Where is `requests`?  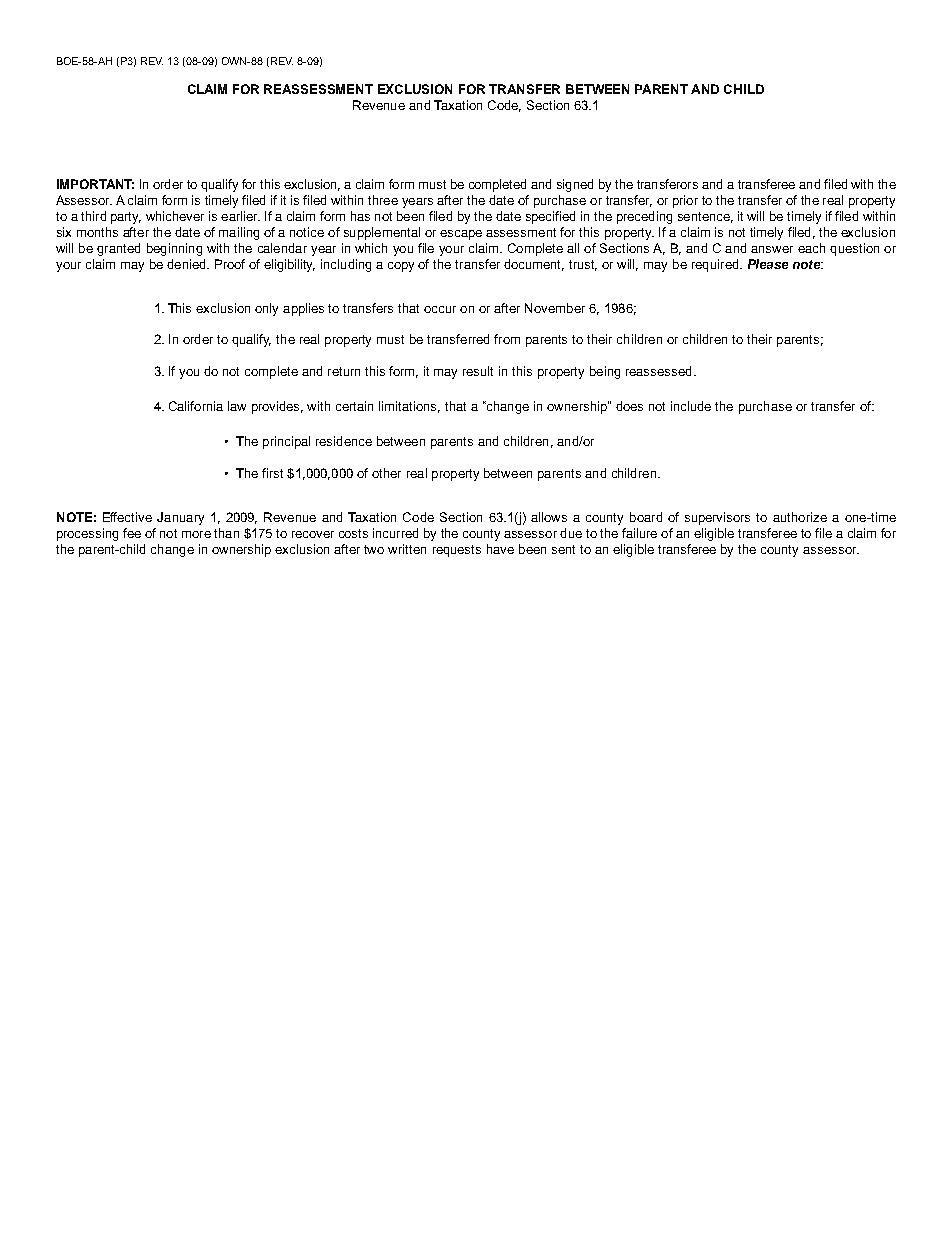 requests is located at coordinates (457, 551).
